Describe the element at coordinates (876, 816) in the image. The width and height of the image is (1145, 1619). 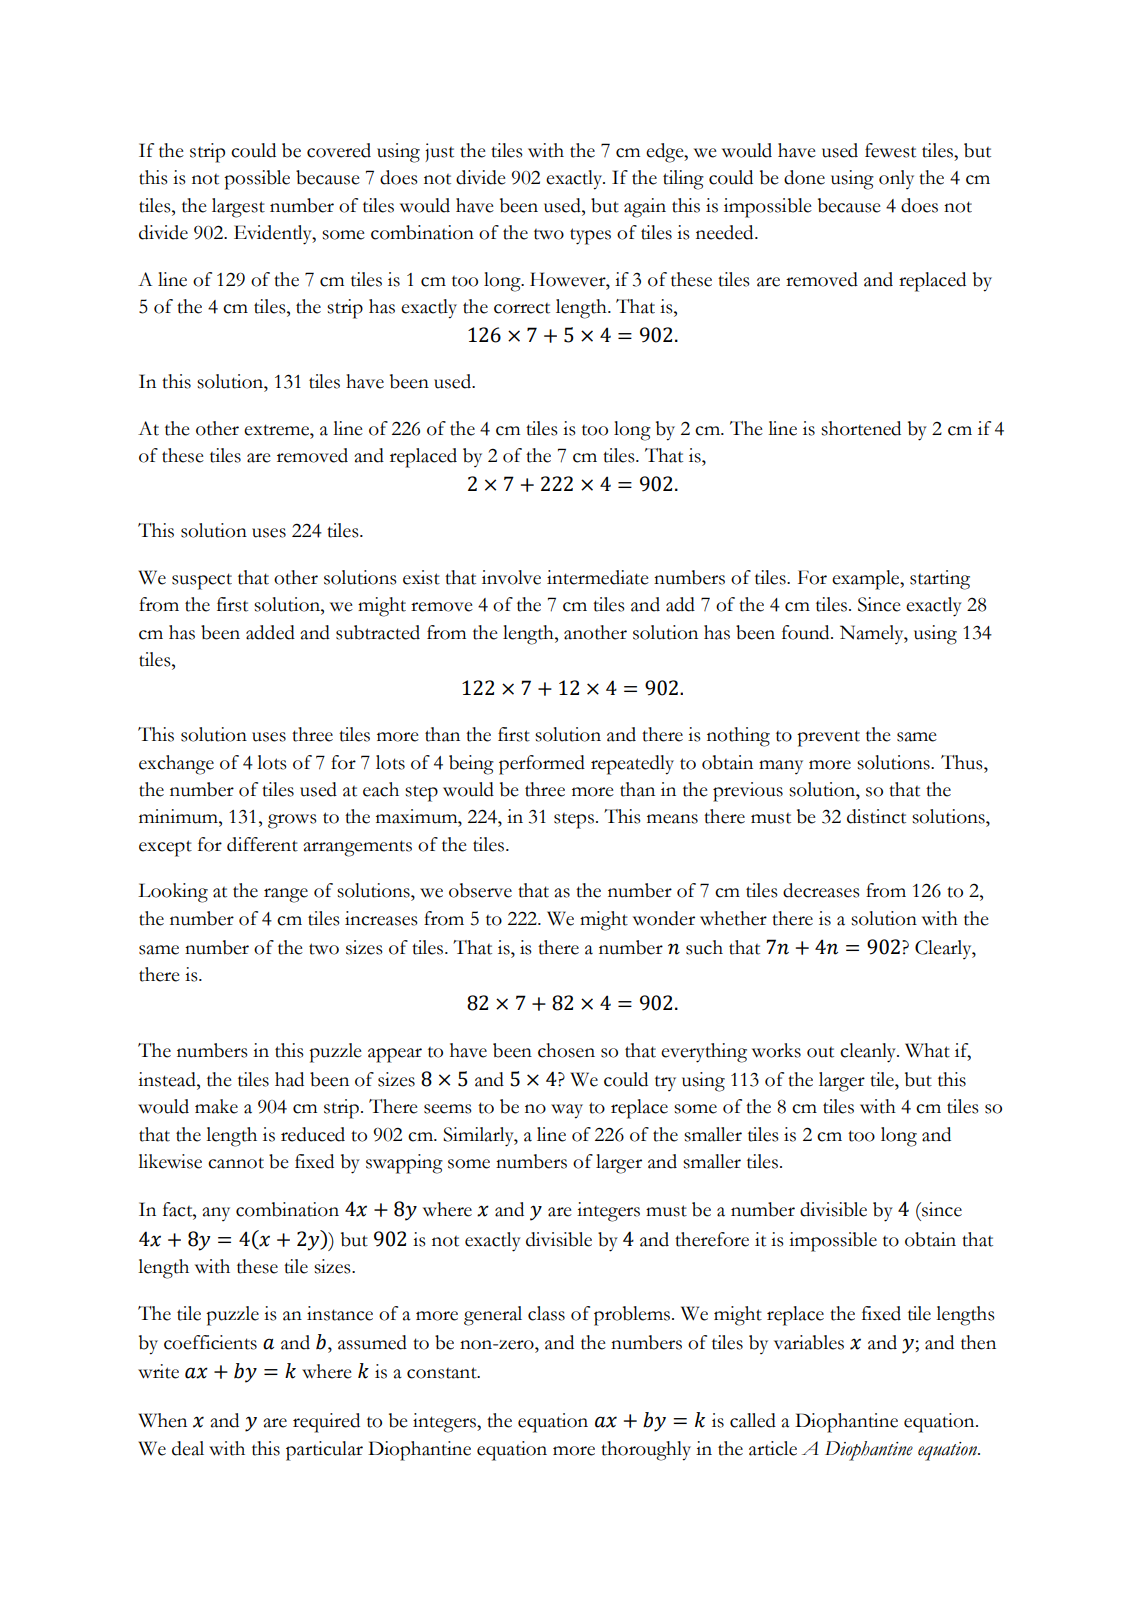
I see `distinct` at that location.
